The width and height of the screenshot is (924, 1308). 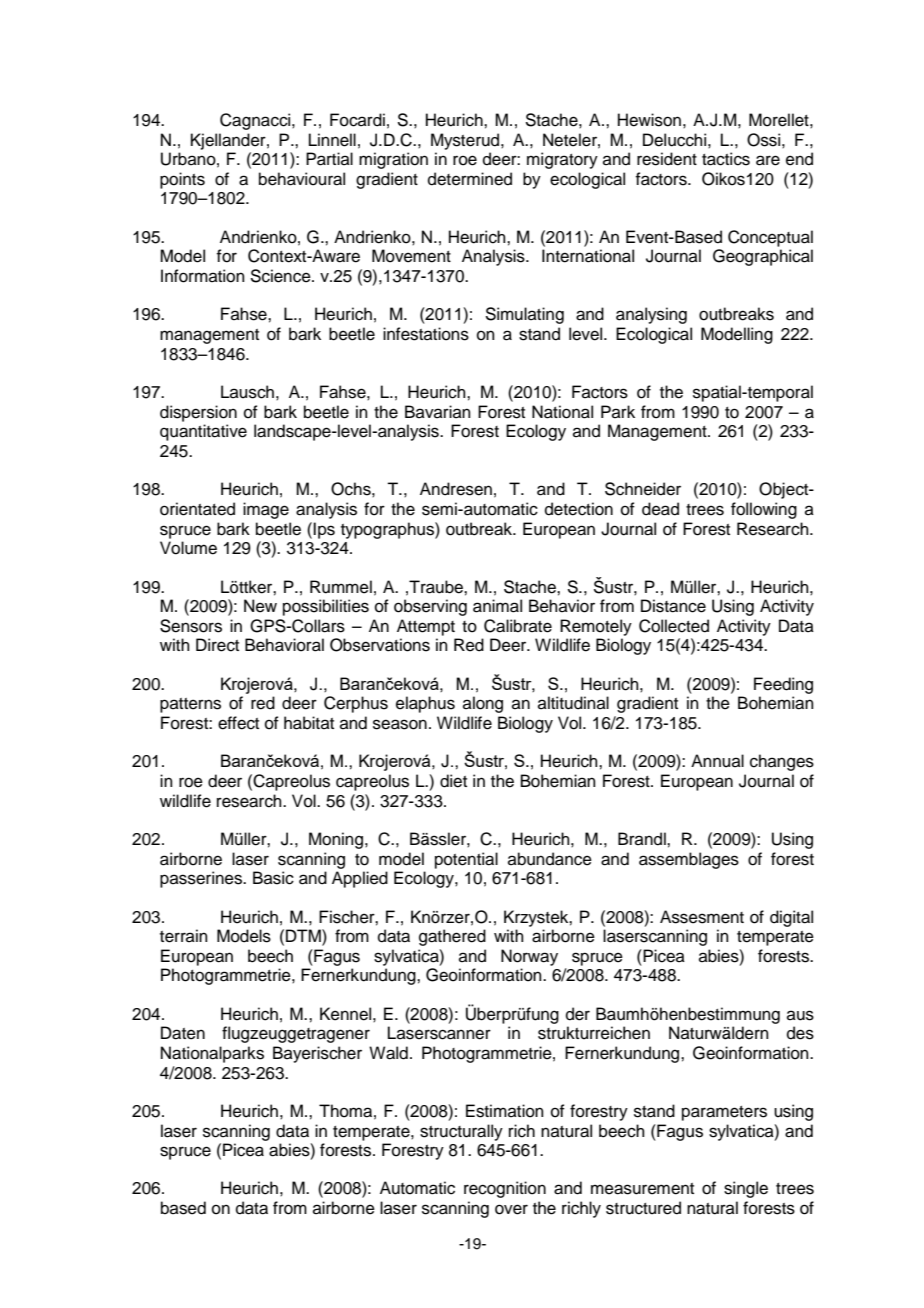 I want to click on single, so click(x=746, y=1189).
